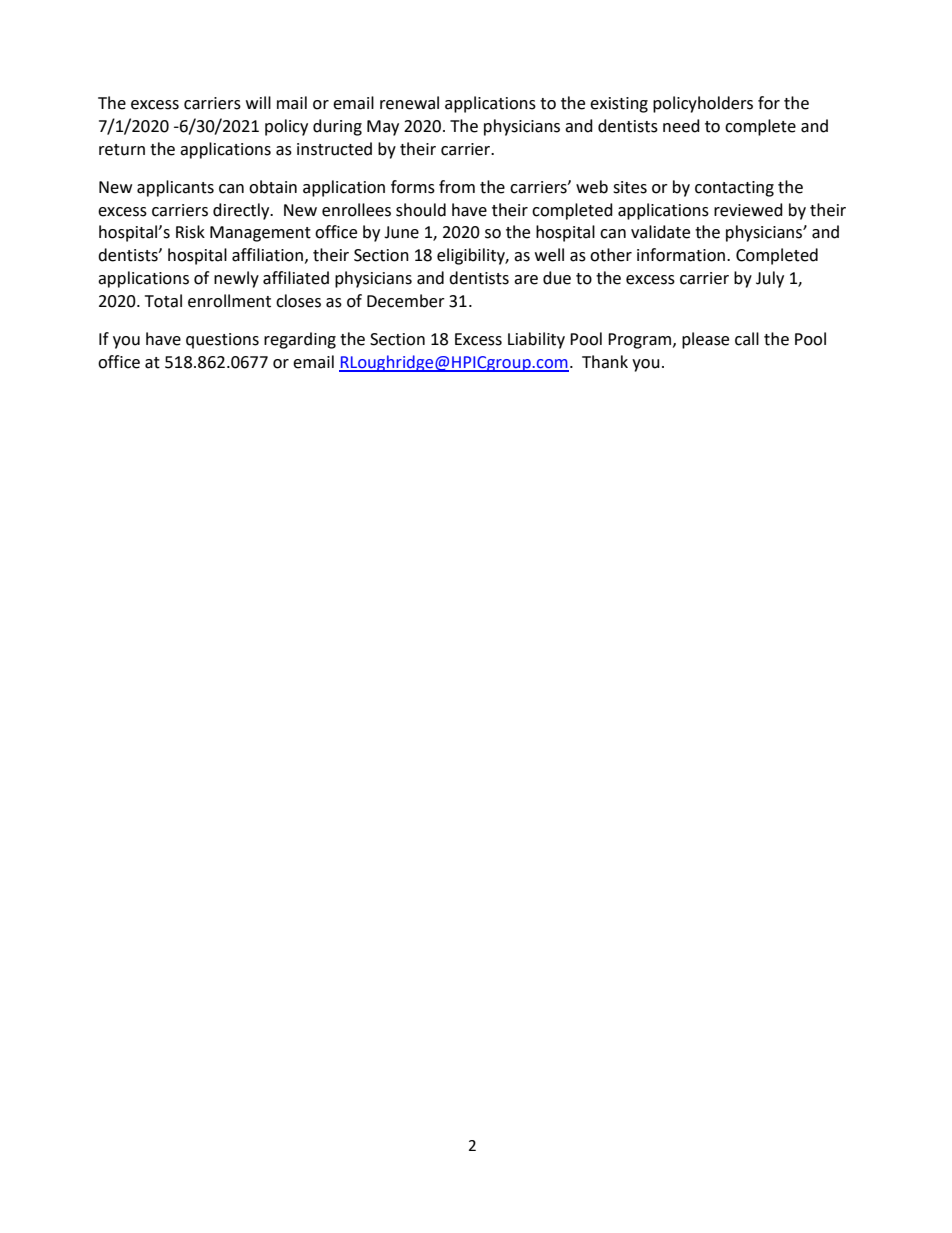  What do you see at coordinates (536, 340) in the image?
I see `Liability` at bounding box center [536, 340].
